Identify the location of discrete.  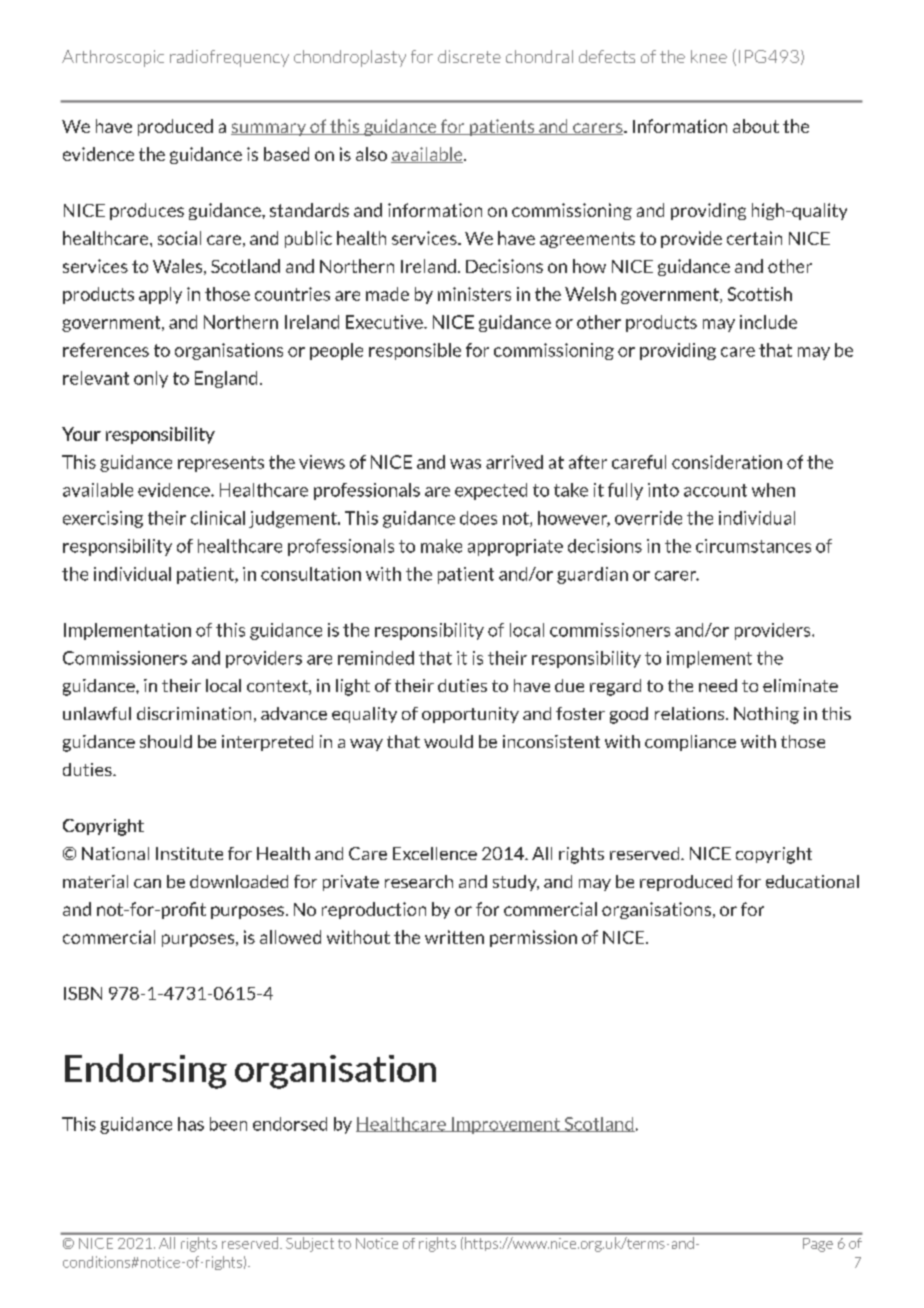
(469, 56).
